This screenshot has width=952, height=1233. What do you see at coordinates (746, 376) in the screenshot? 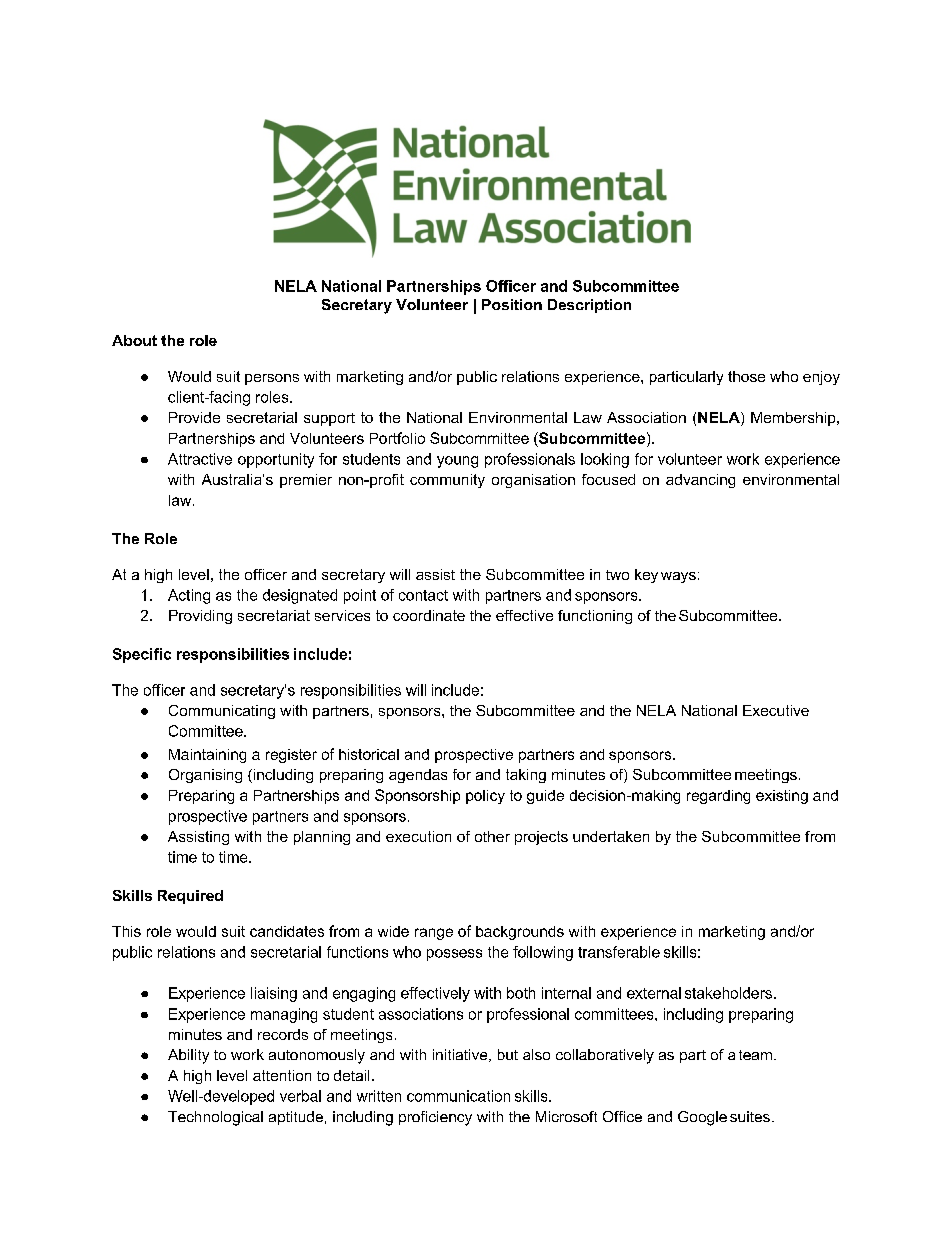
I see `those` at bounding box center [746, 376].
